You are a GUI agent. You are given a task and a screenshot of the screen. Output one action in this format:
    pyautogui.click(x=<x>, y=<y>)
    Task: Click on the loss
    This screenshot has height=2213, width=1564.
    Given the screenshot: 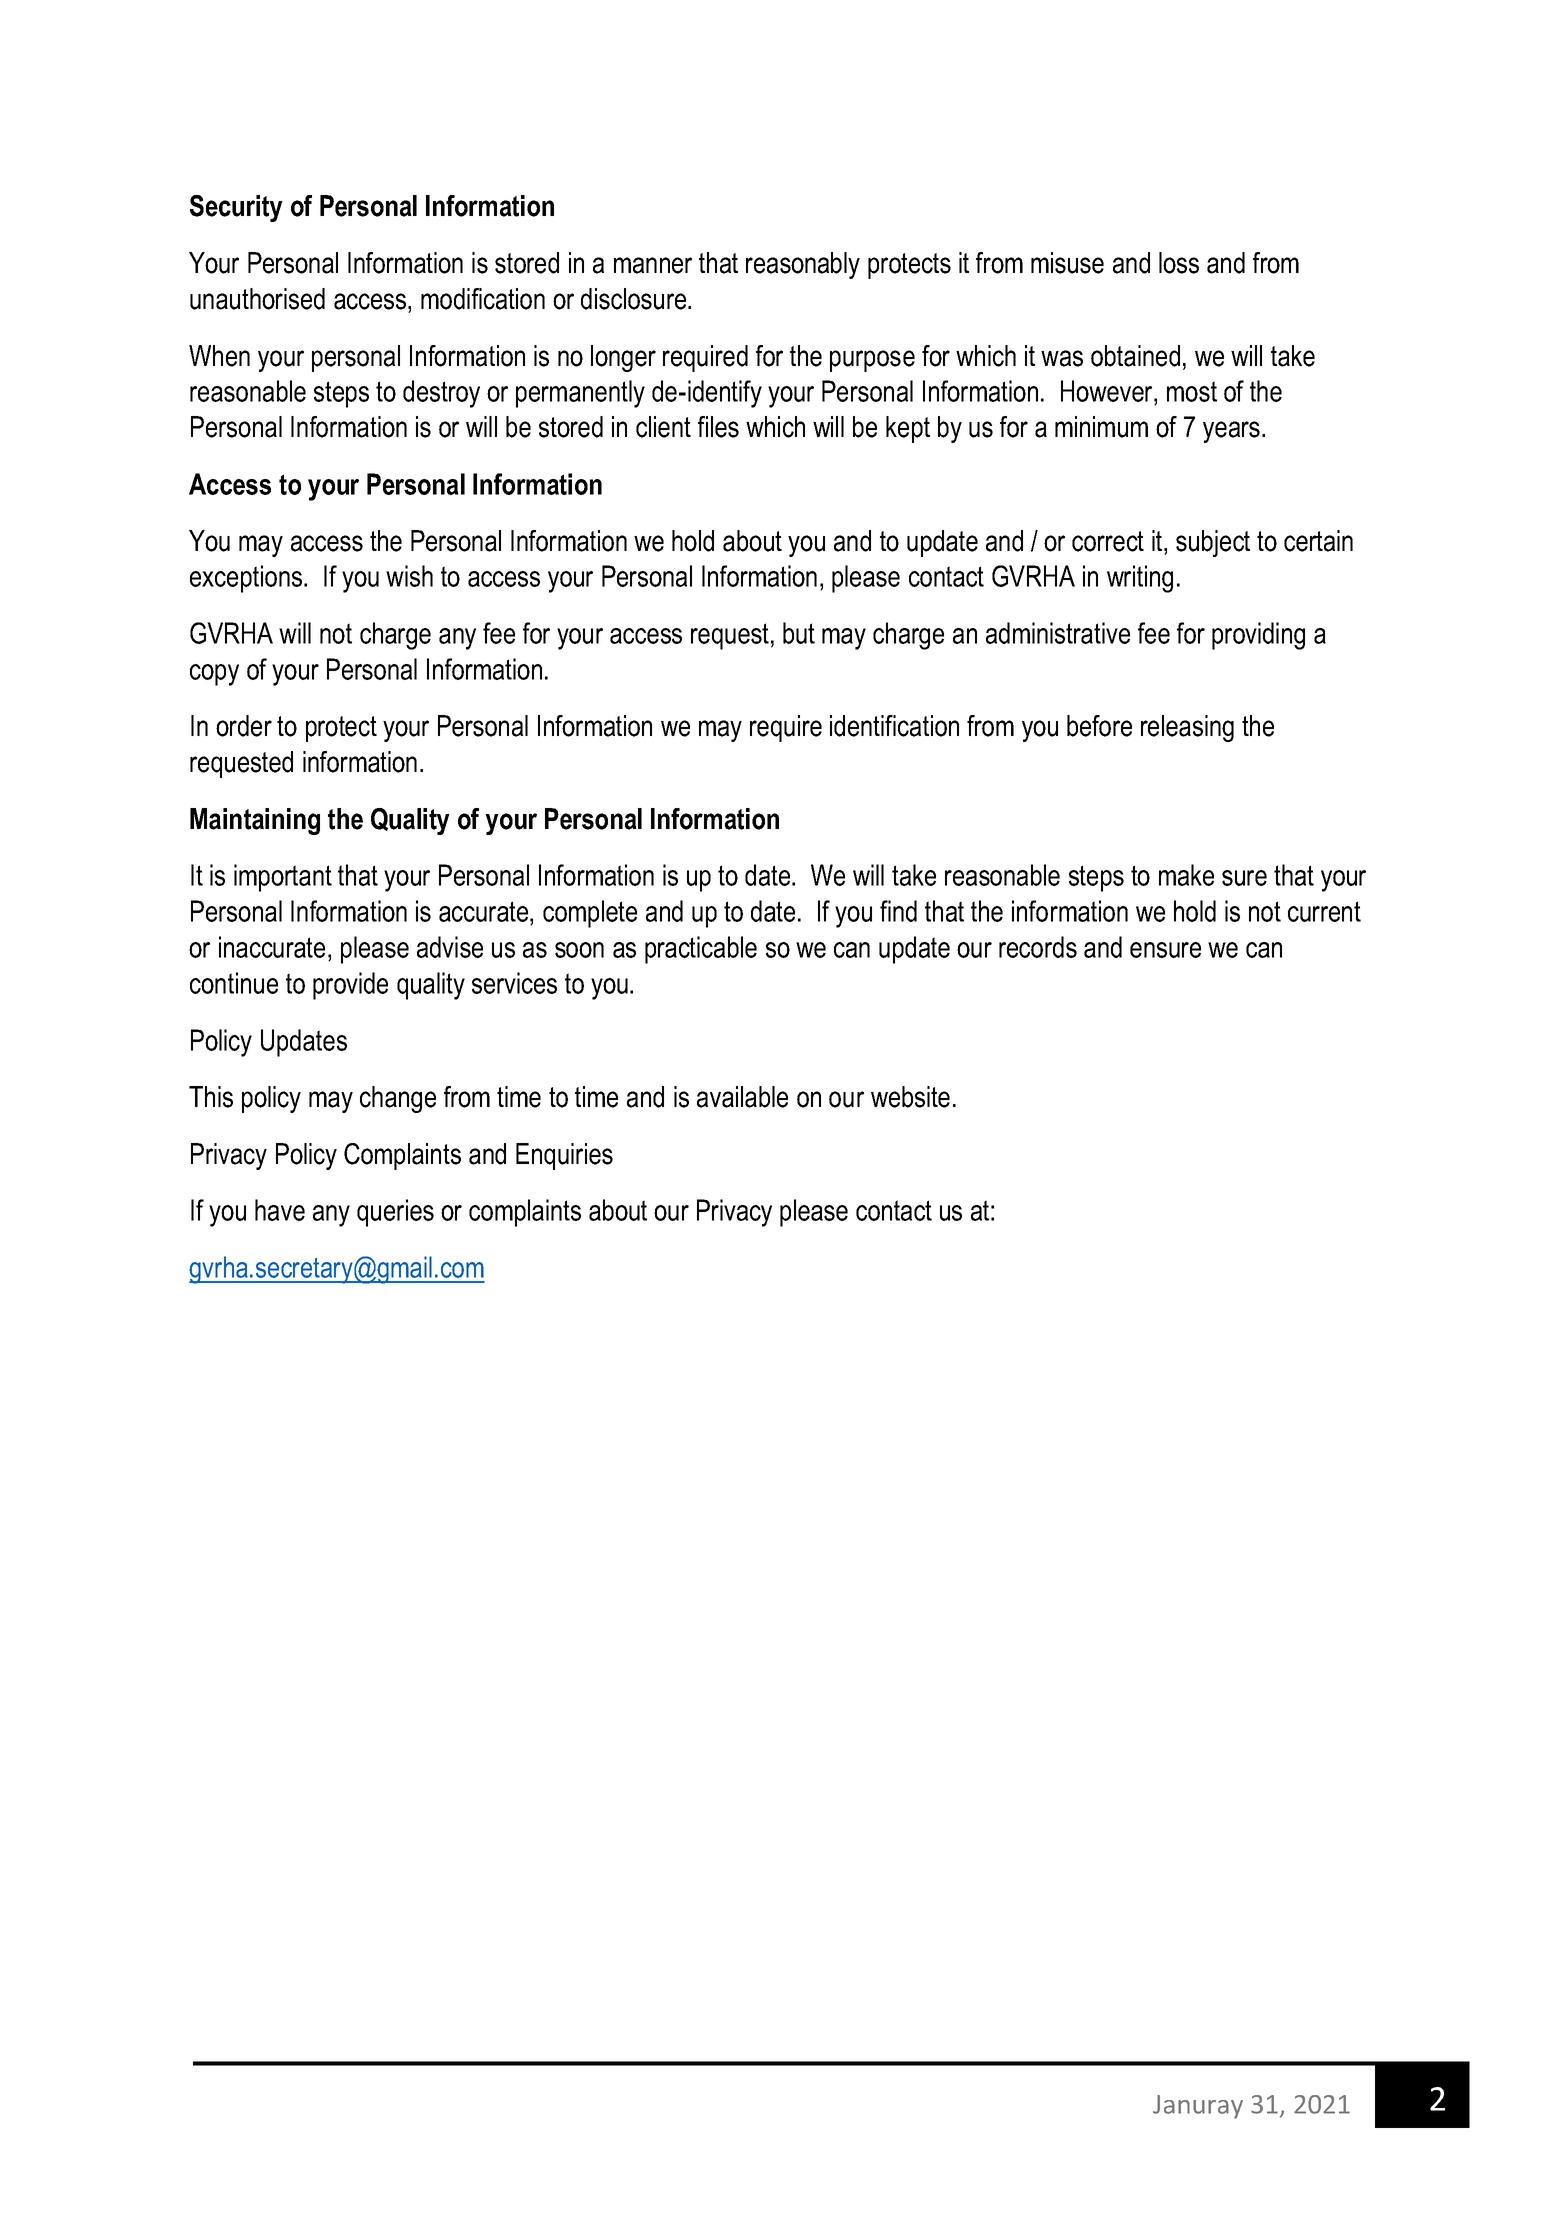 What is the action you would take?
    pyautogui.click(x=1179, y=263)
